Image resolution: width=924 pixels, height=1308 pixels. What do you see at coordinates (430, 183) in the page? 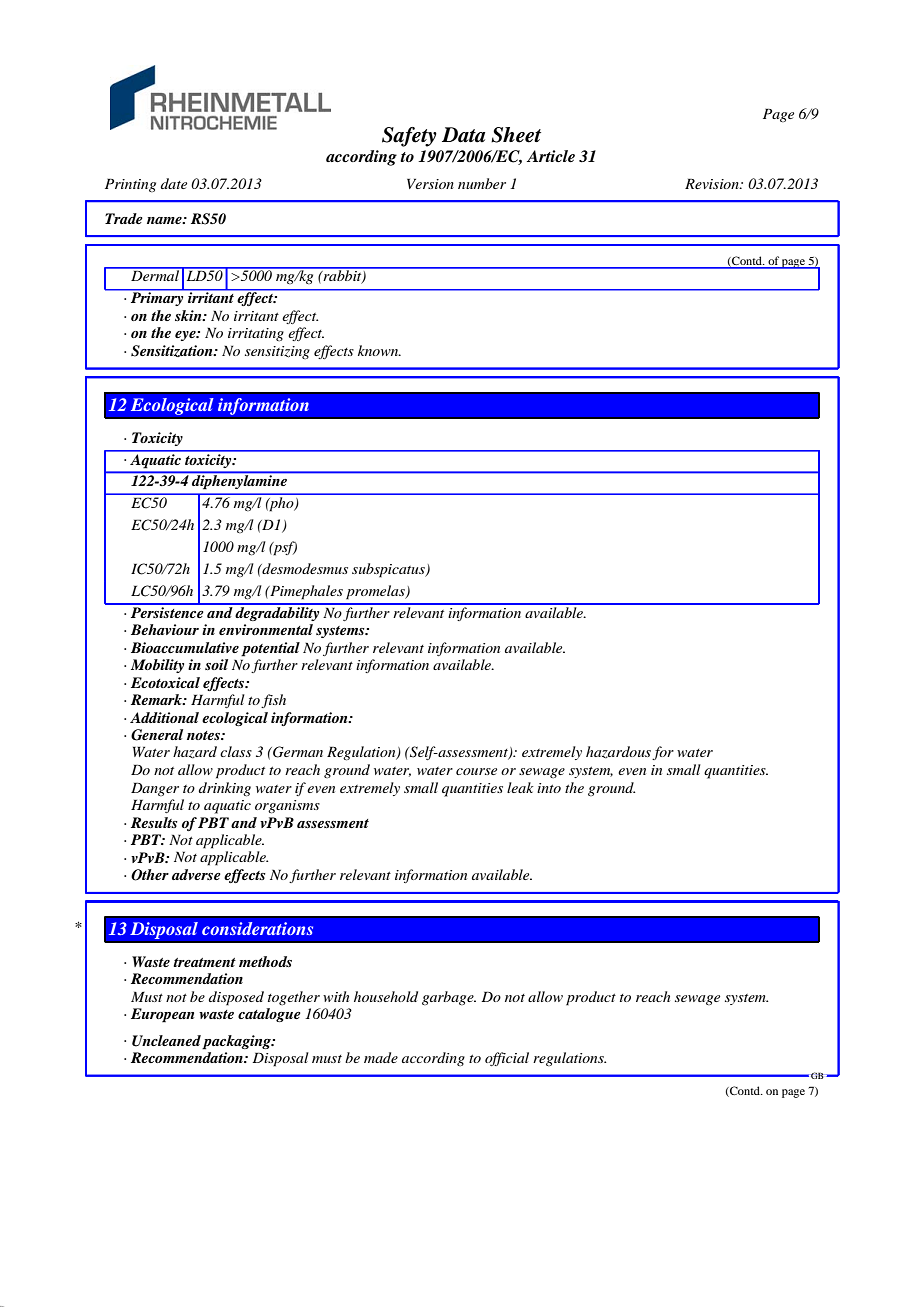
I see `Version` at bounding box center [430, 183].
